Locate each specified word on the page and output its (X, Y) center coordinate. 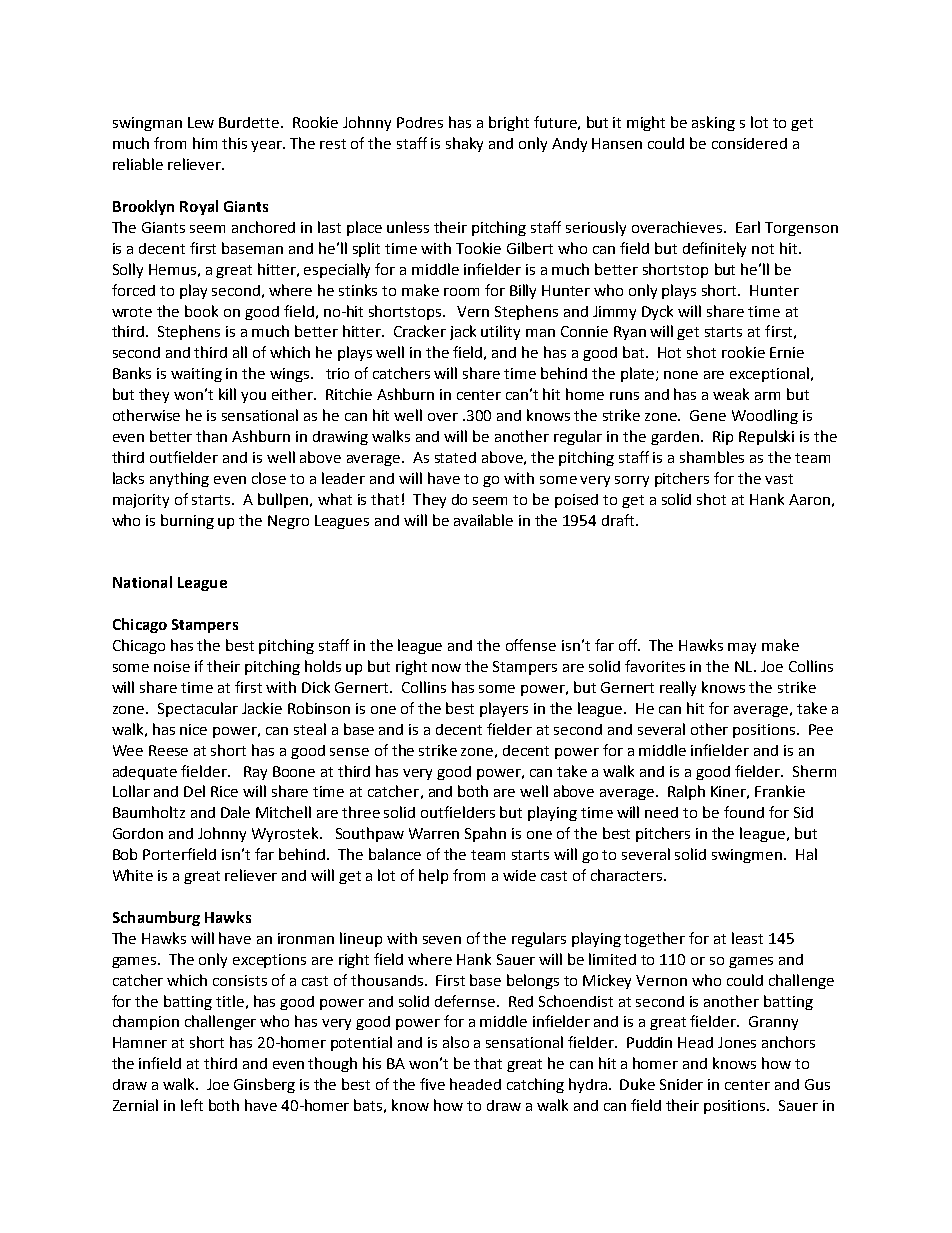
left (192, 1105)
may (742, 648)
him (205, 143)
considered (749, 143)
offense (531, 645)
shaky (464, 144)
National (142, 582)
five (432, 1084)
